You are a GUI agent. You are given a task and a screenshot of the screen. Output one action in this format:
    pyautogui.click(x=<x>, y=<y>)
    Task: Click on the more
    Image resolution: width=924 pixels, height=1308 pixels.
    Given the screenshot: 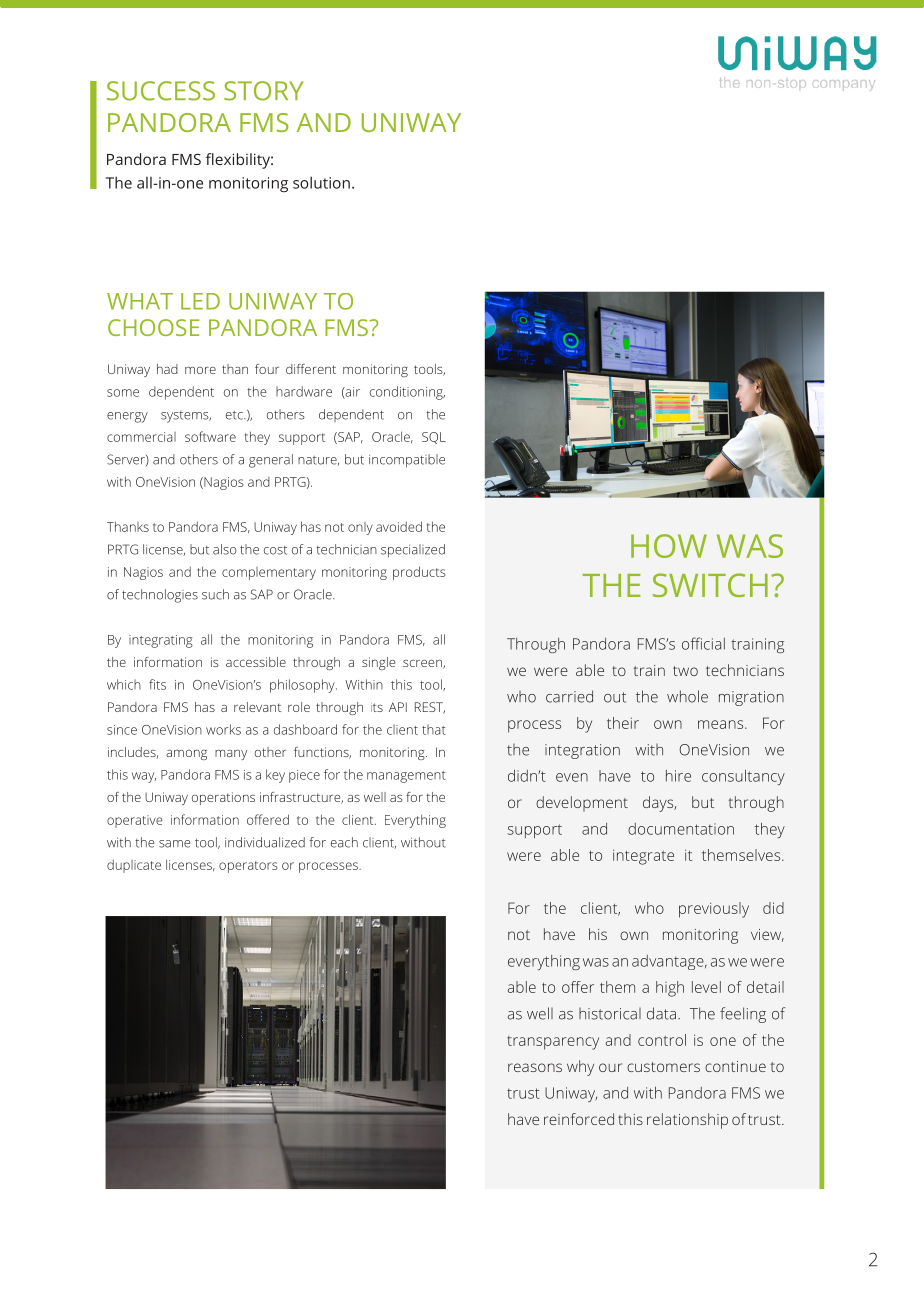 What is the action you would take?
    pyautogui.click(x=200, y=370)
